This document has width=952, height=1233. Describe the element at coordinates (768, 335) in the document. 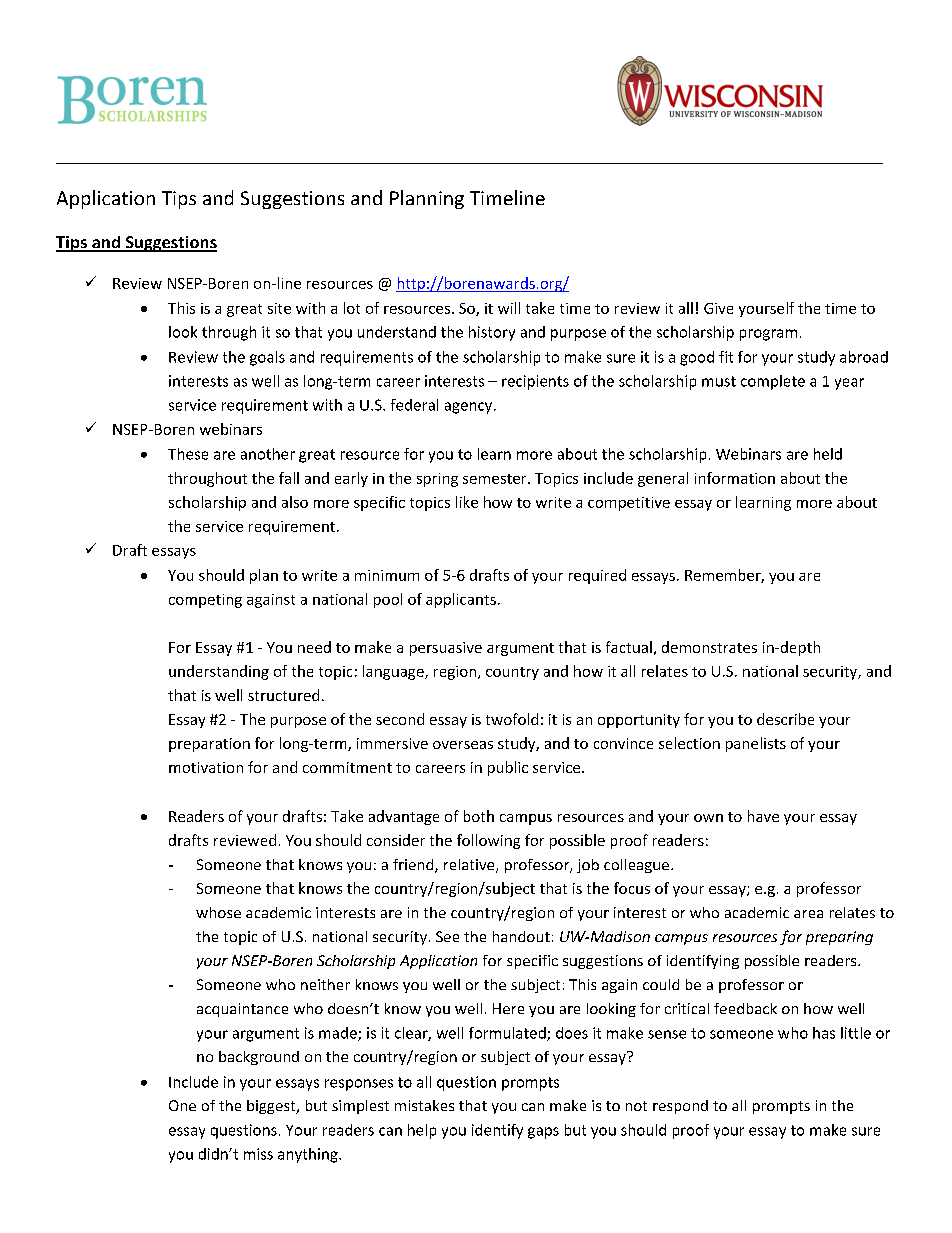

I see `program` at that location.
